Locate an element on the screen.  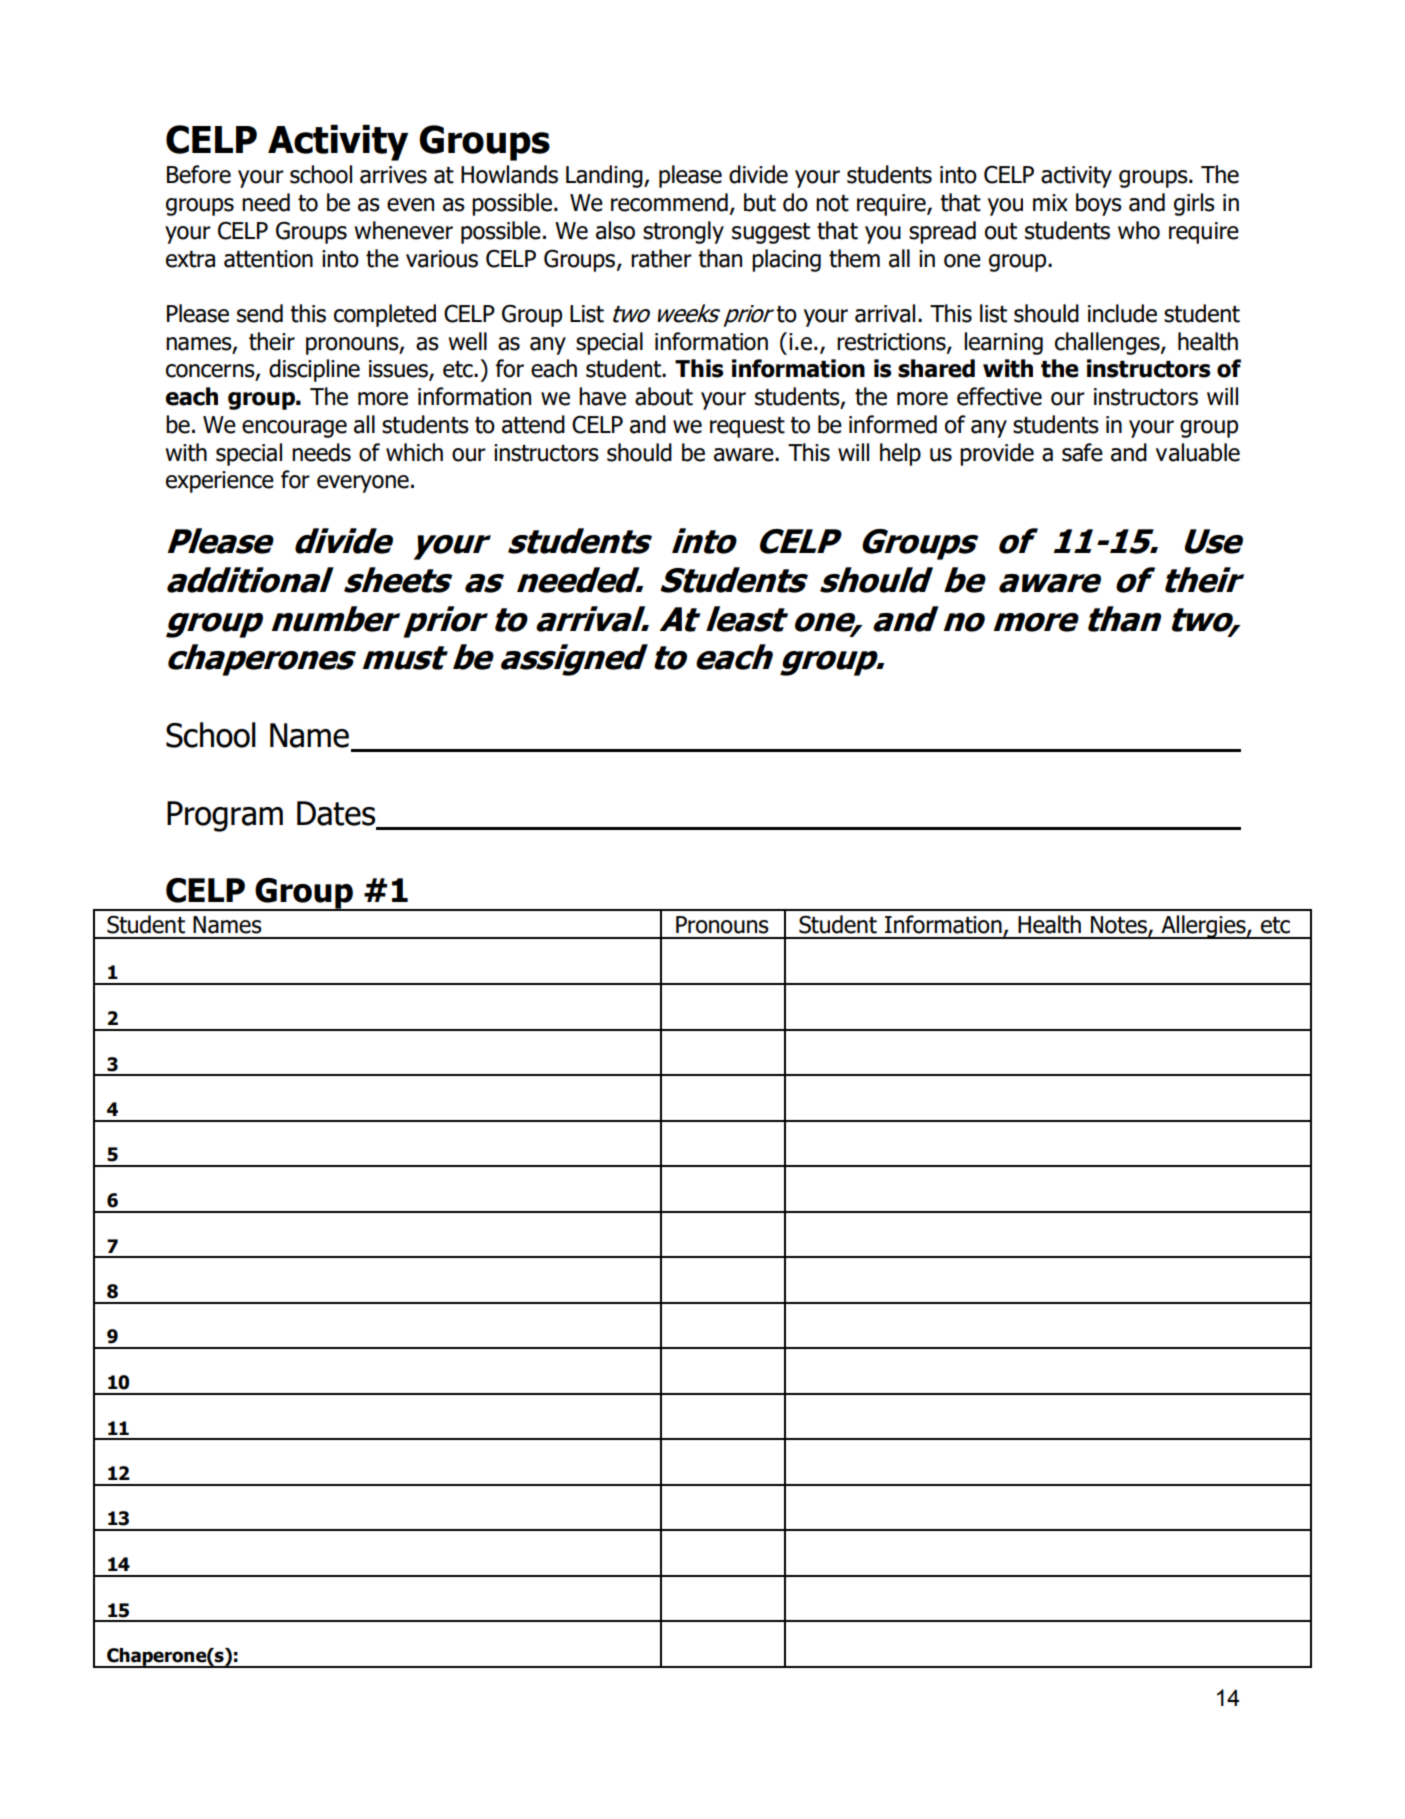
mix is located at coordinates (1050, 202).
